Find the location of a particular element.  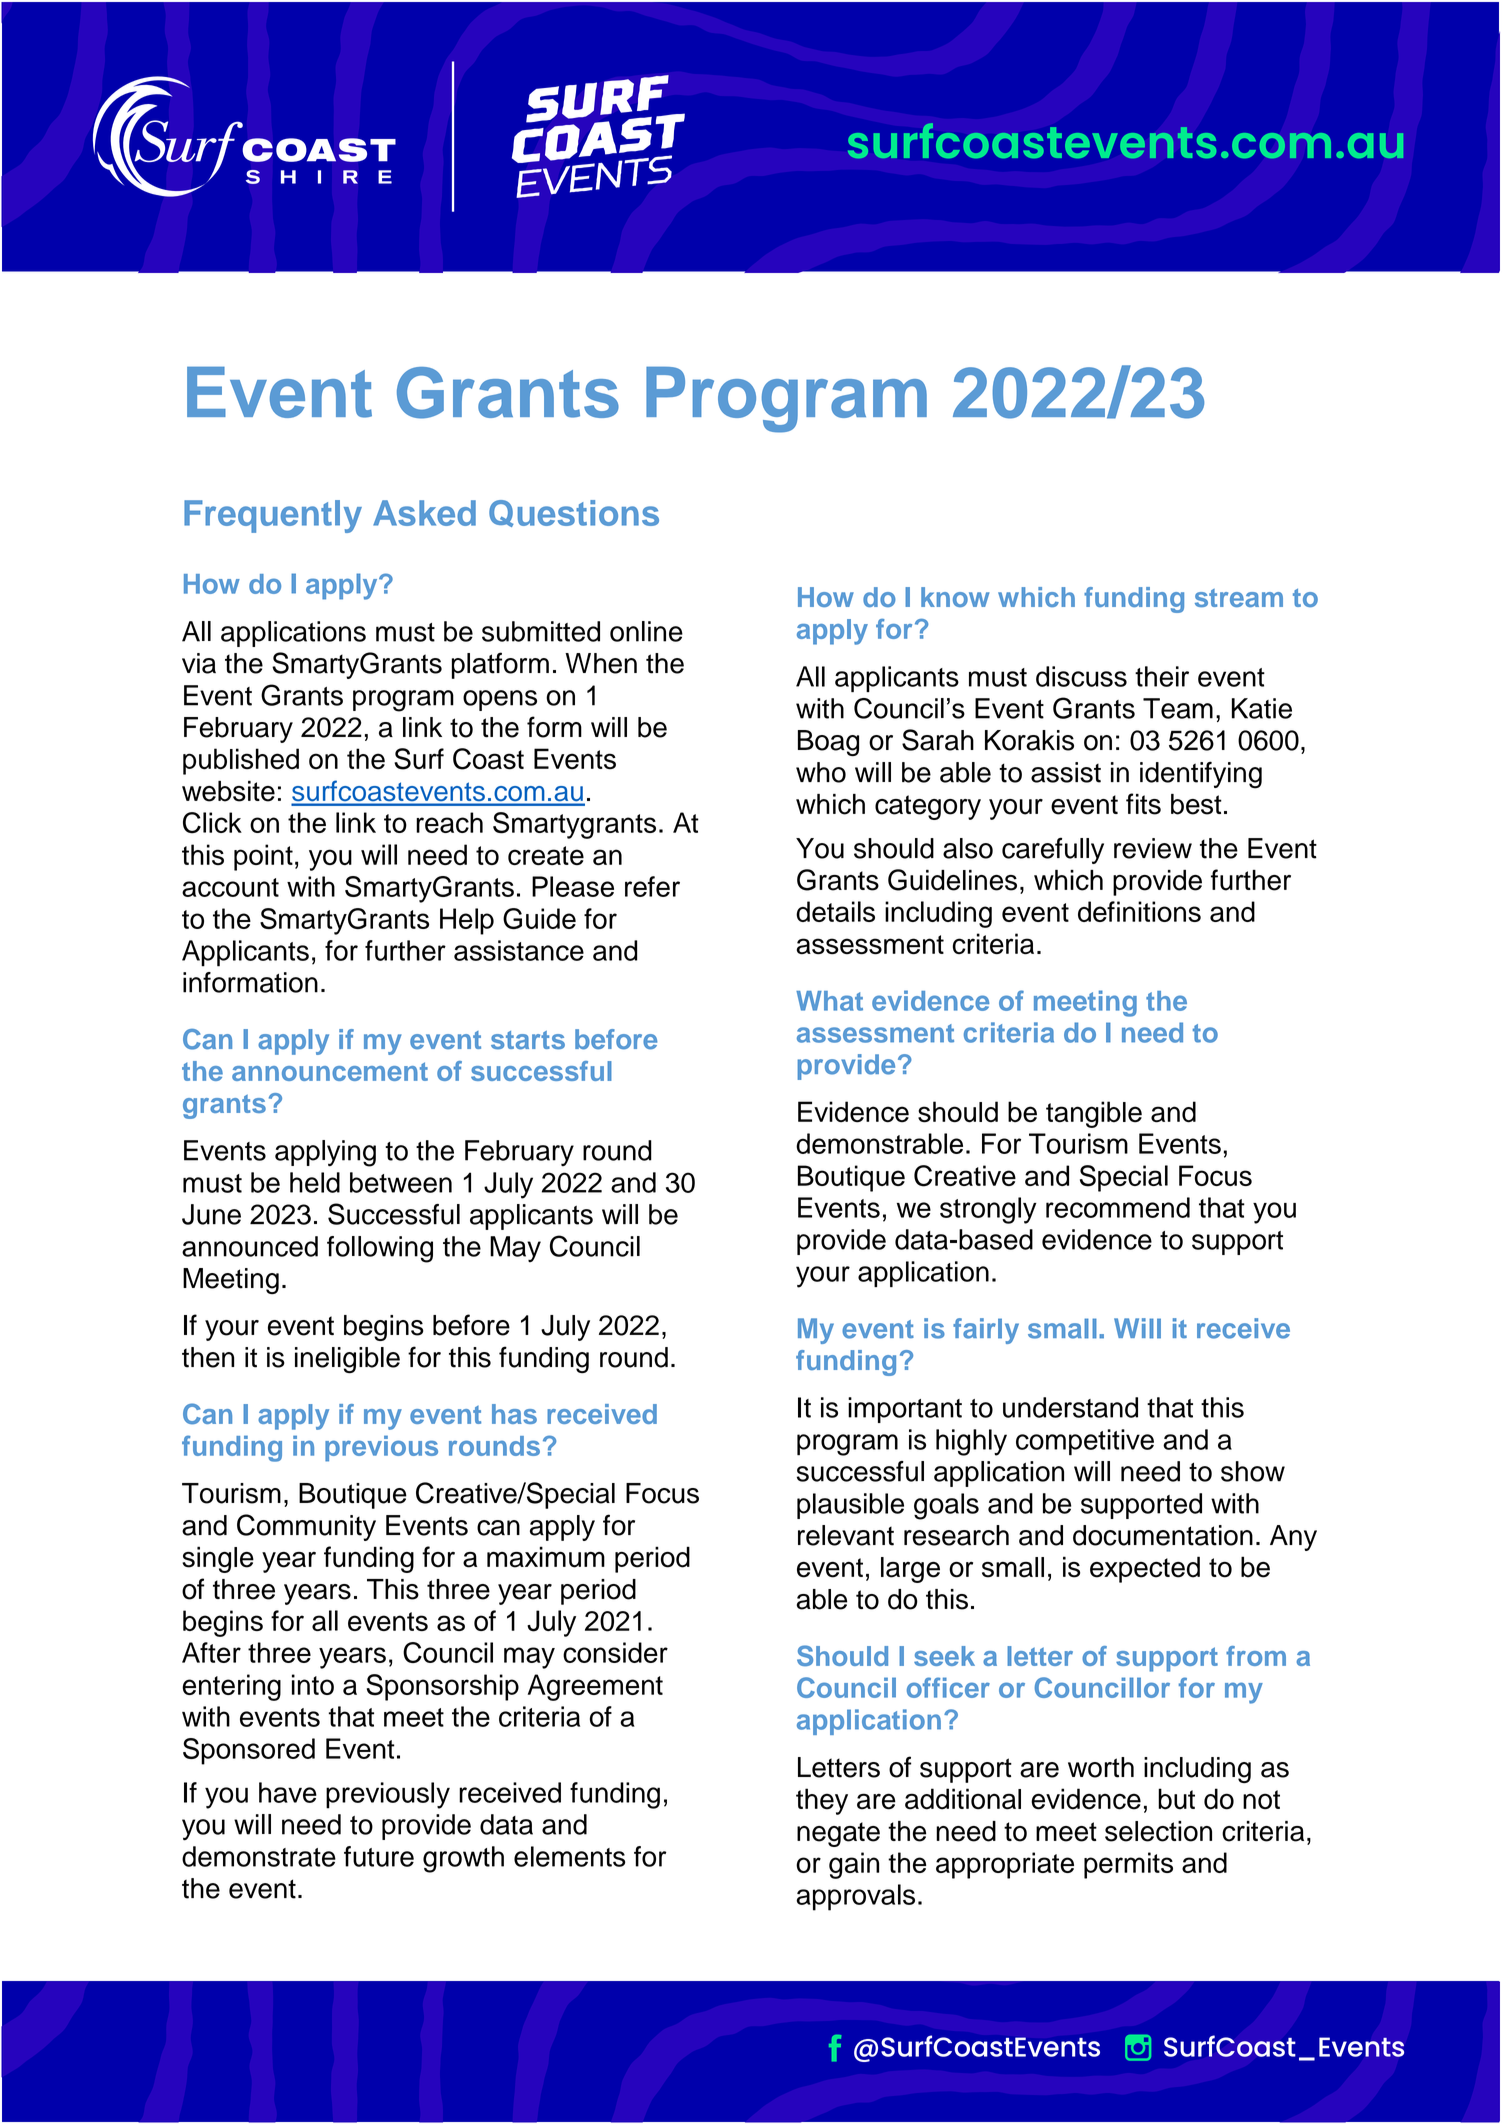

future is located at coordinates (379, 1856).
